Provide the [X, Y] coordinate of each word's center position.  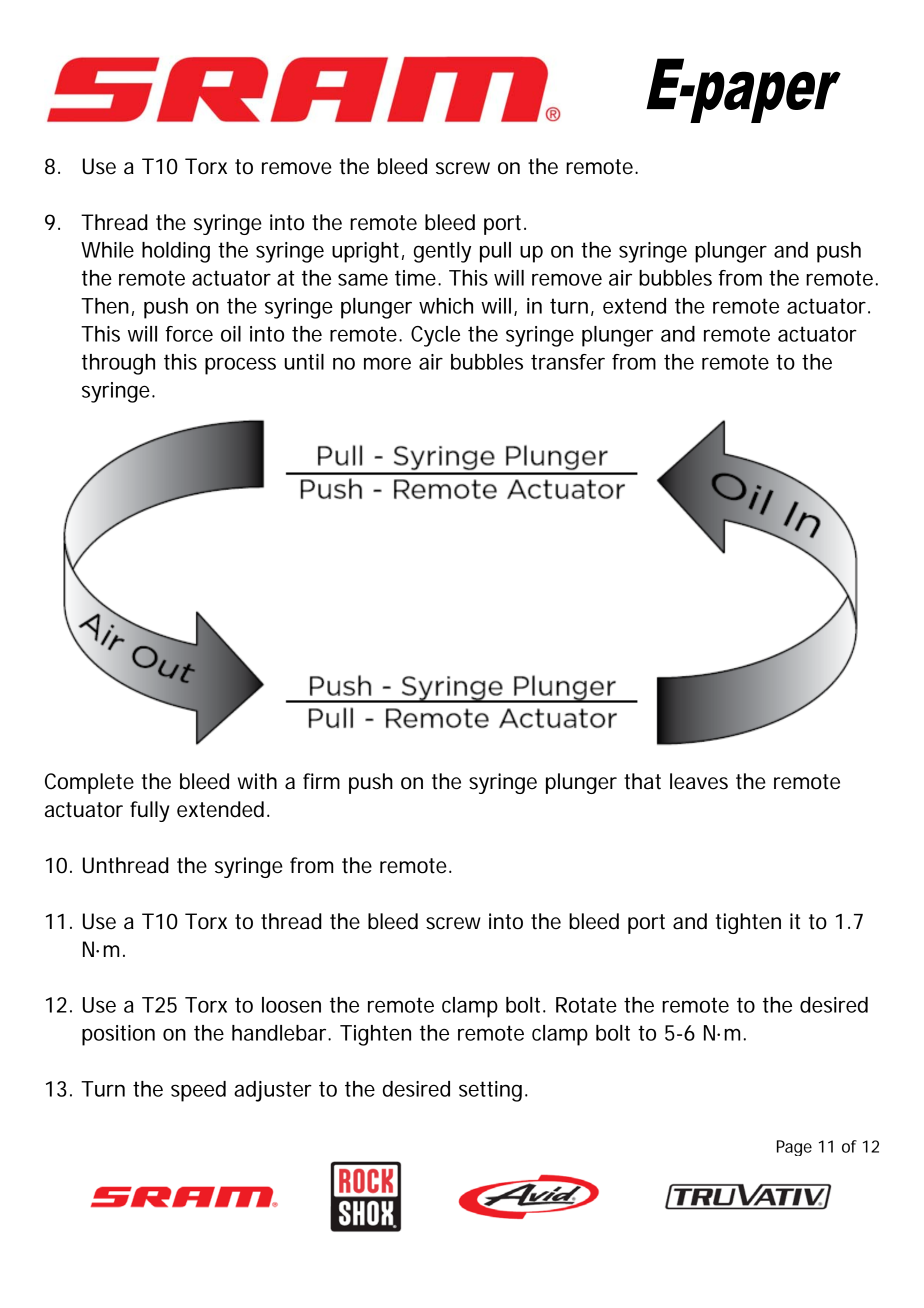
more [387, 363]
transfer [568, 362]
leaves [699, 781]
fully [149, 811]
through [118, 364]
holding [176, 252]
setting [490, 1091]
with [257, 781]
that [642, 781]
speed [198, 1091]
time [417, 278]
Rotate [586, 1005]
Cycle [435, 336]
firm [321, 781]
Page [794, 1148]
